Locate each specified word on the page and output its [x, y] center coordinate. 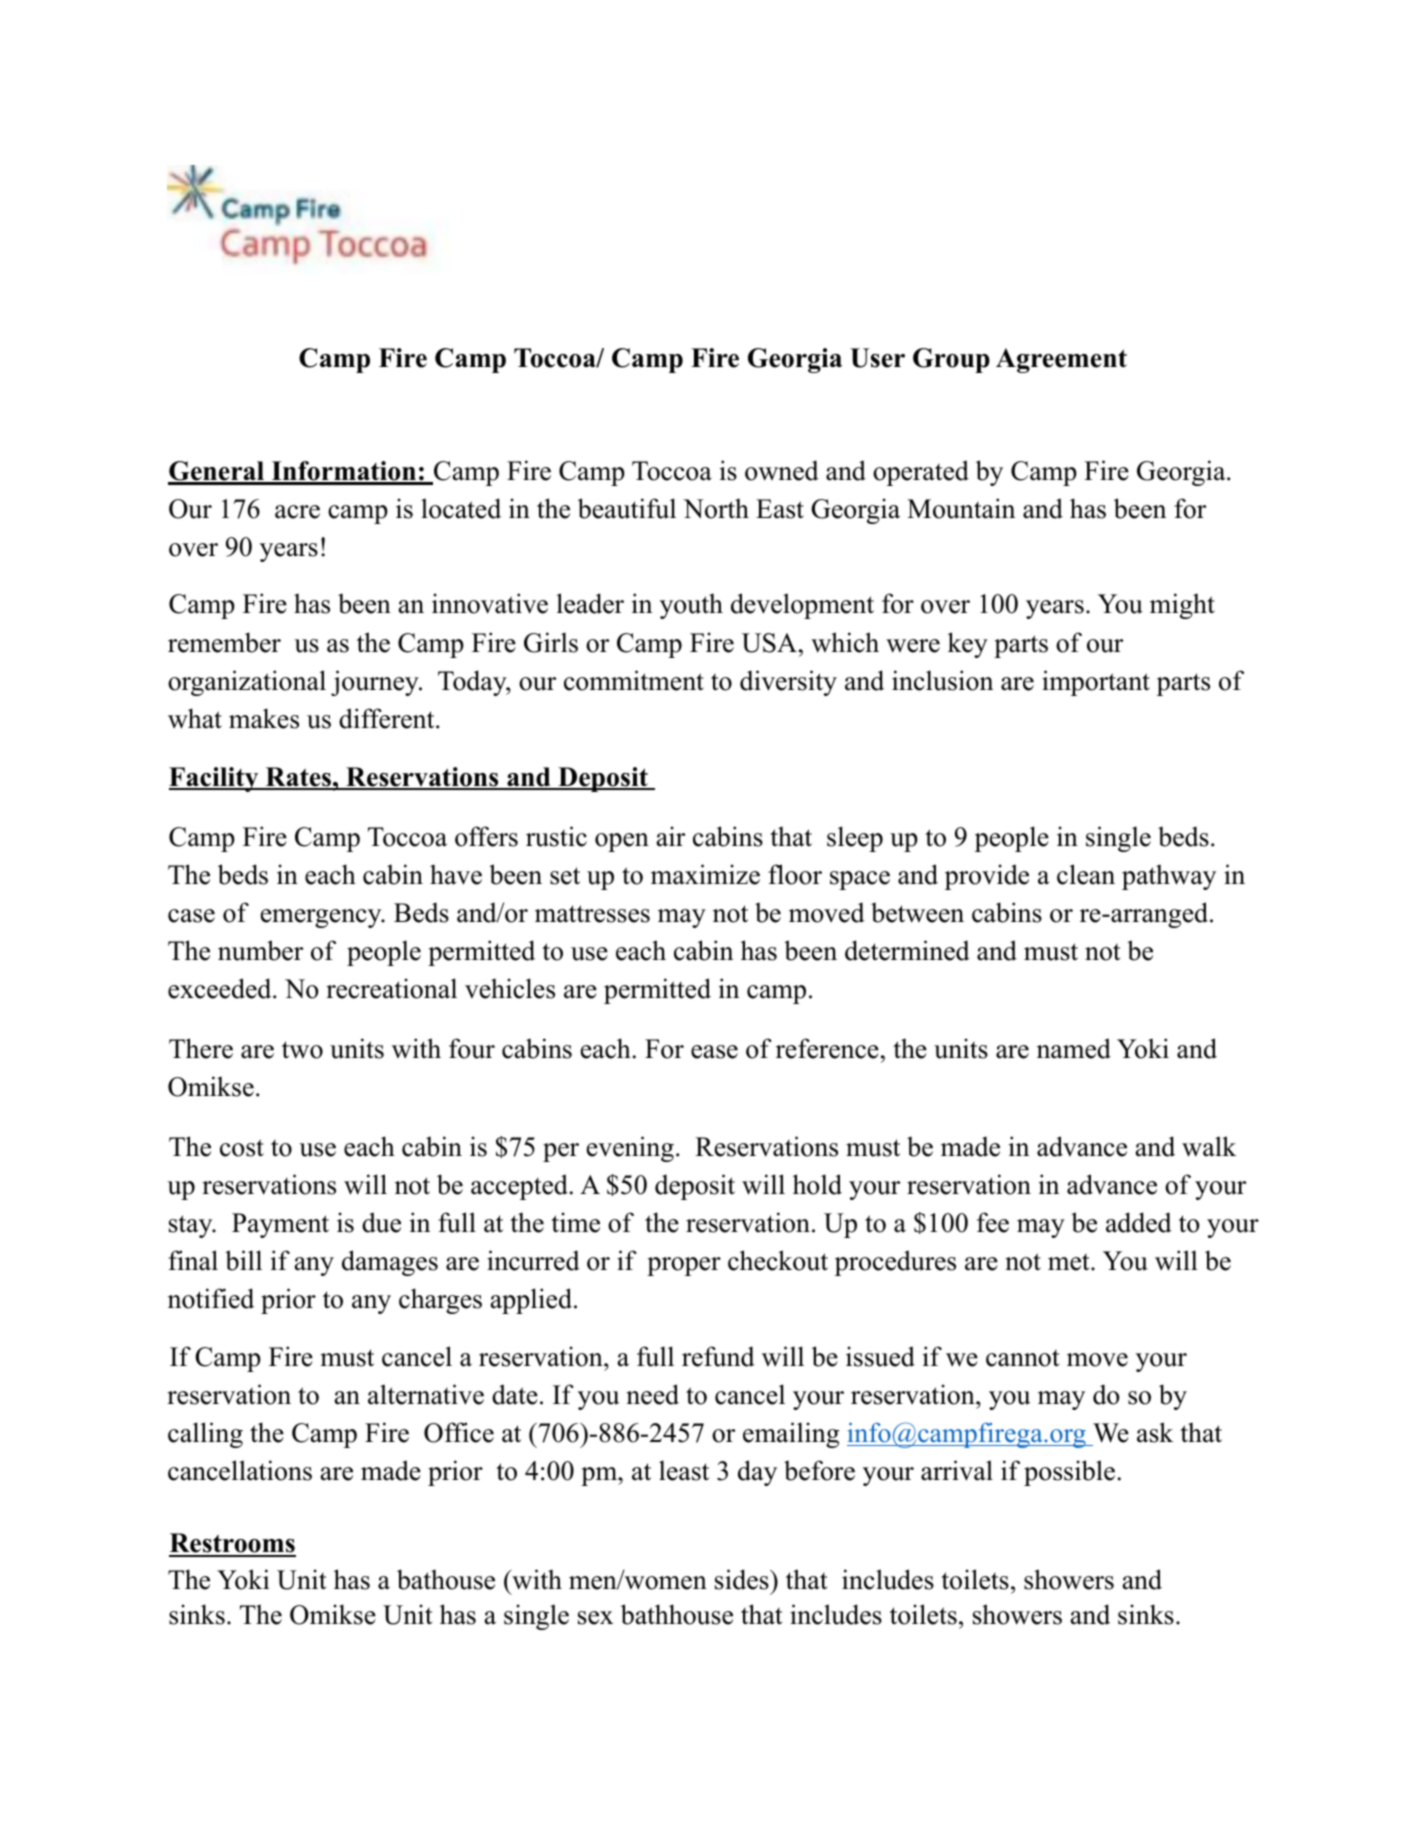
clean [1086, 874]
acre [297, 512]
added [1139, 1222]
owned [782, 470]
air [671, 836]
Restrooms [232, 1544]
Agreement [1061, 360]
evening [630, 1149]
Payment [280, 1225]
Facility [215, 779]
